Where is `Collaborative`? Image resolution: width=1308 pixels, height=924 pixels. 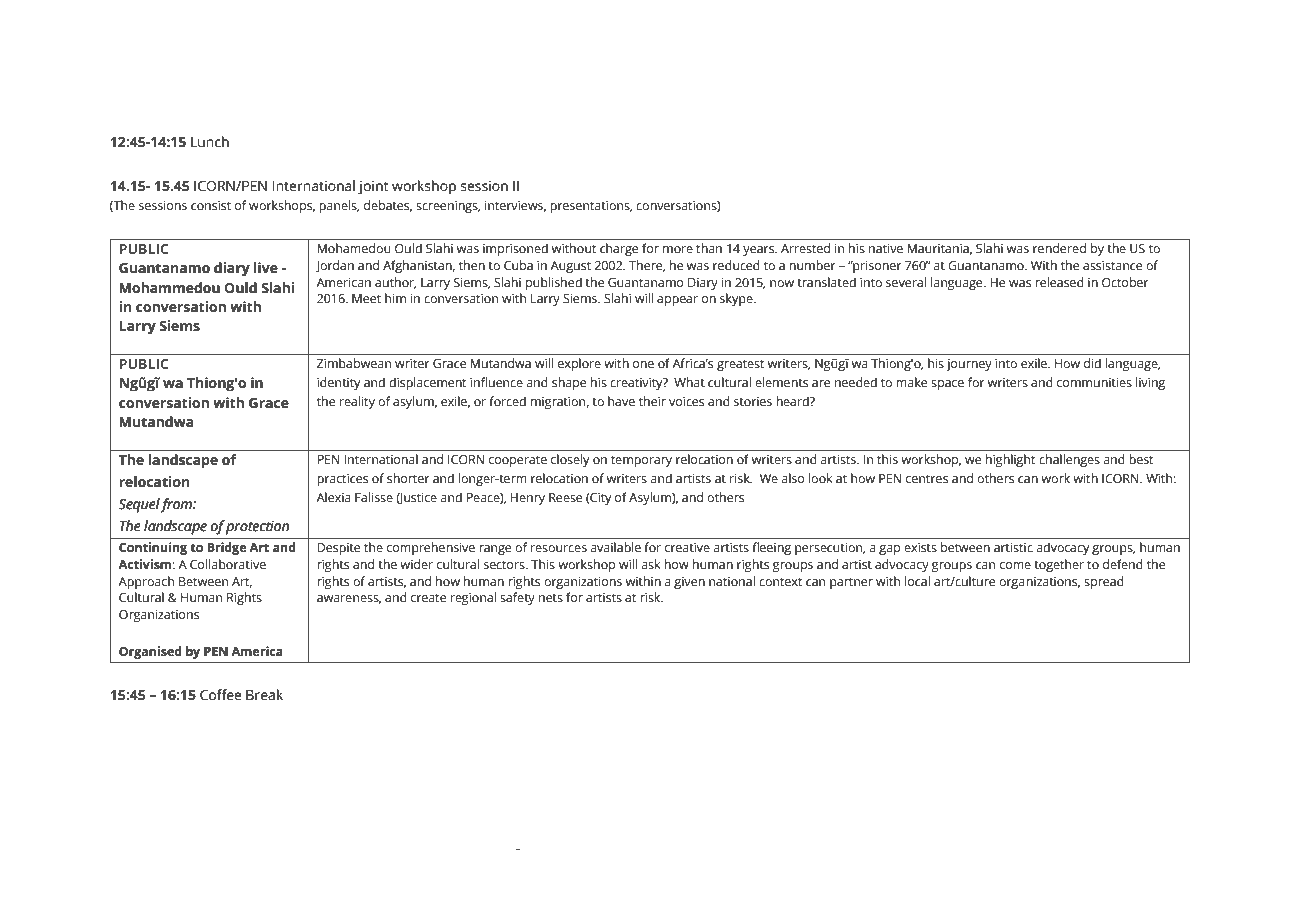 Collaborative is located at coordinates (228, 564).
